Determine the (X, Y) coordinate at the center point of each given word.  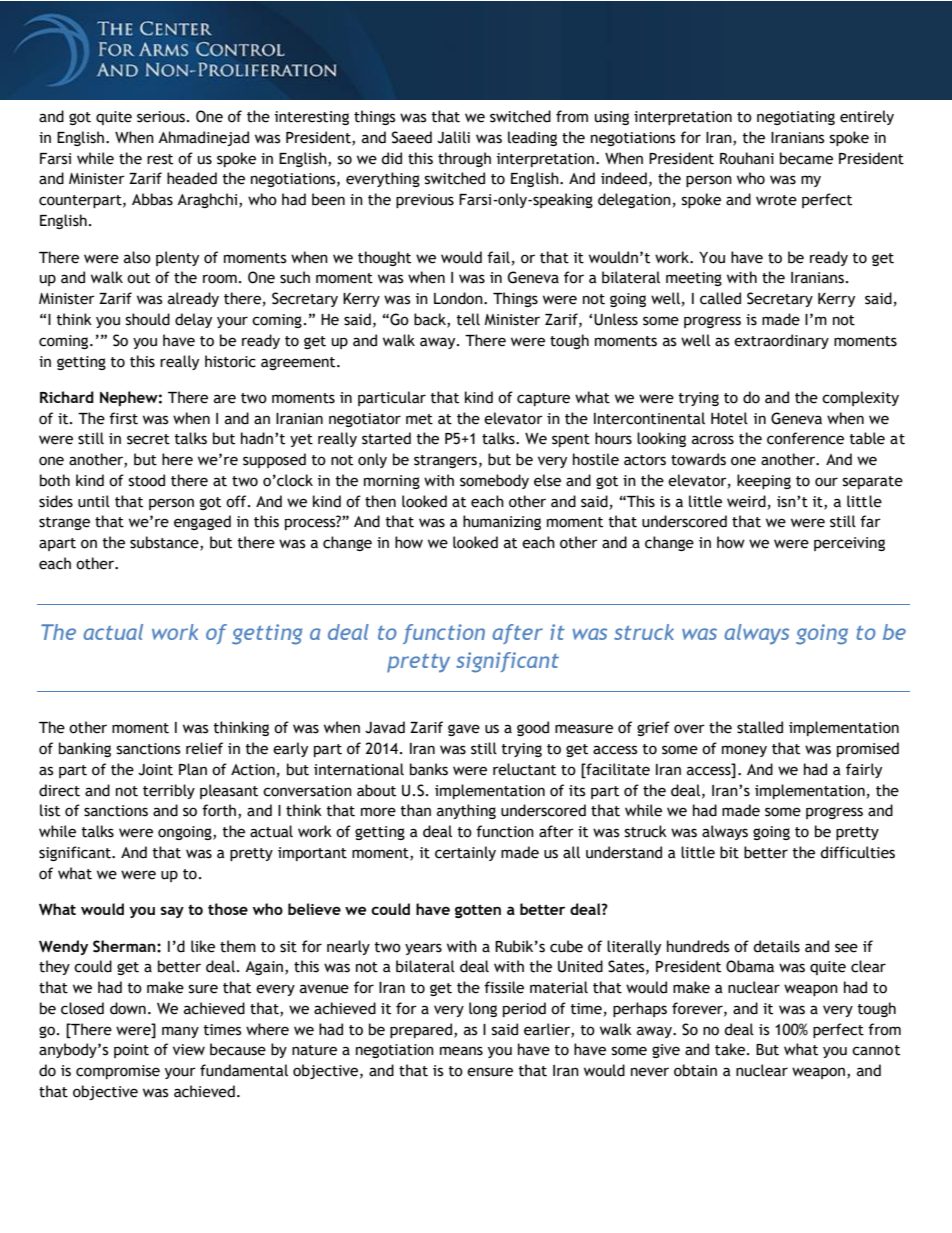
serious (161, 117)
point (131, 1051)
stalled (760, 727)
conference (805, 438)
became (806, 158)
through (464, 159)
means (461, 1051)
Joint (155, 770)
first (123, 418)
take (730, 1049)
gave (464, 730)
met (419, 419)
